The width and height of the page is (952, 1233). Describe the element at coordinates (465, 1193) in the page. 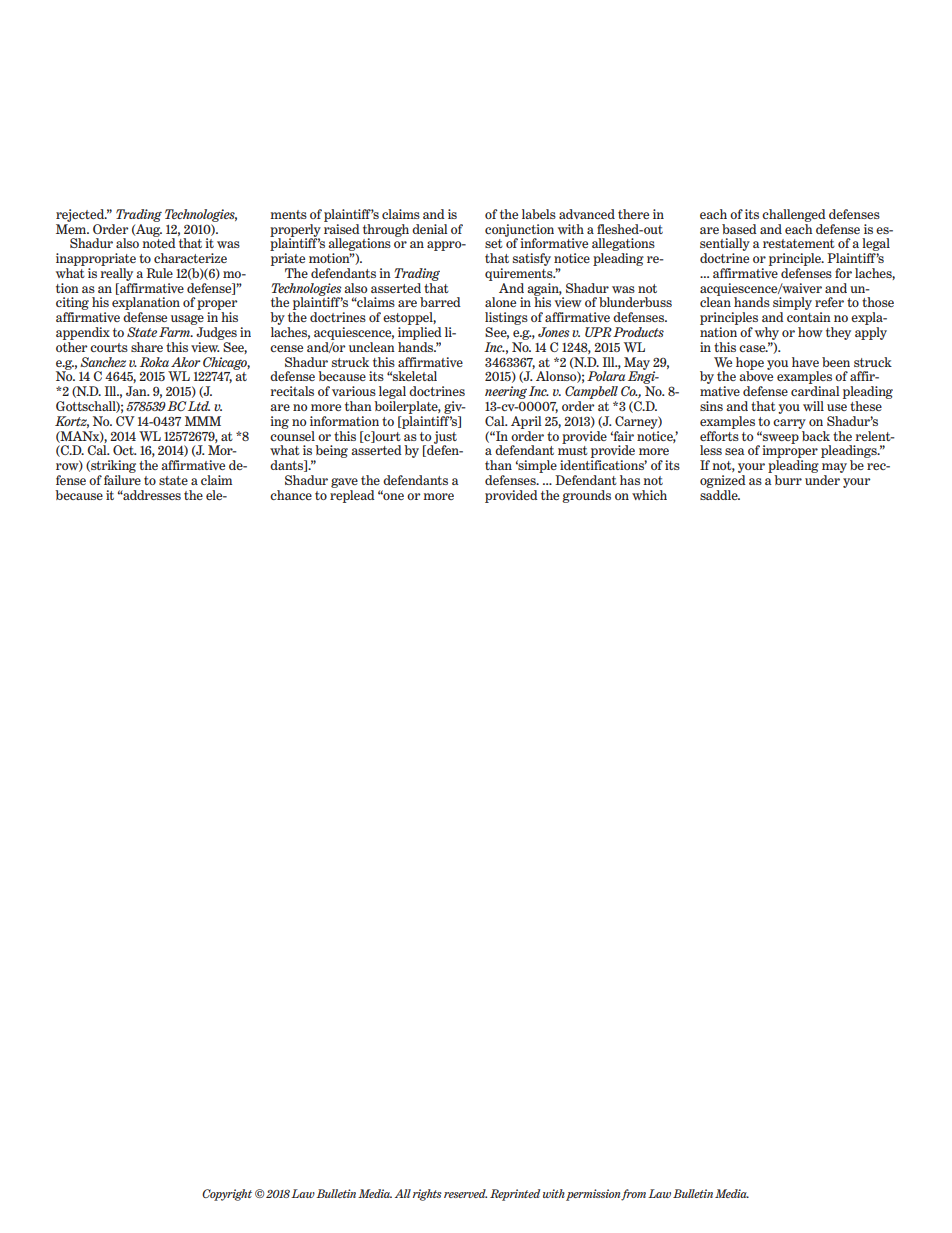

I see `reserved` at that location.
